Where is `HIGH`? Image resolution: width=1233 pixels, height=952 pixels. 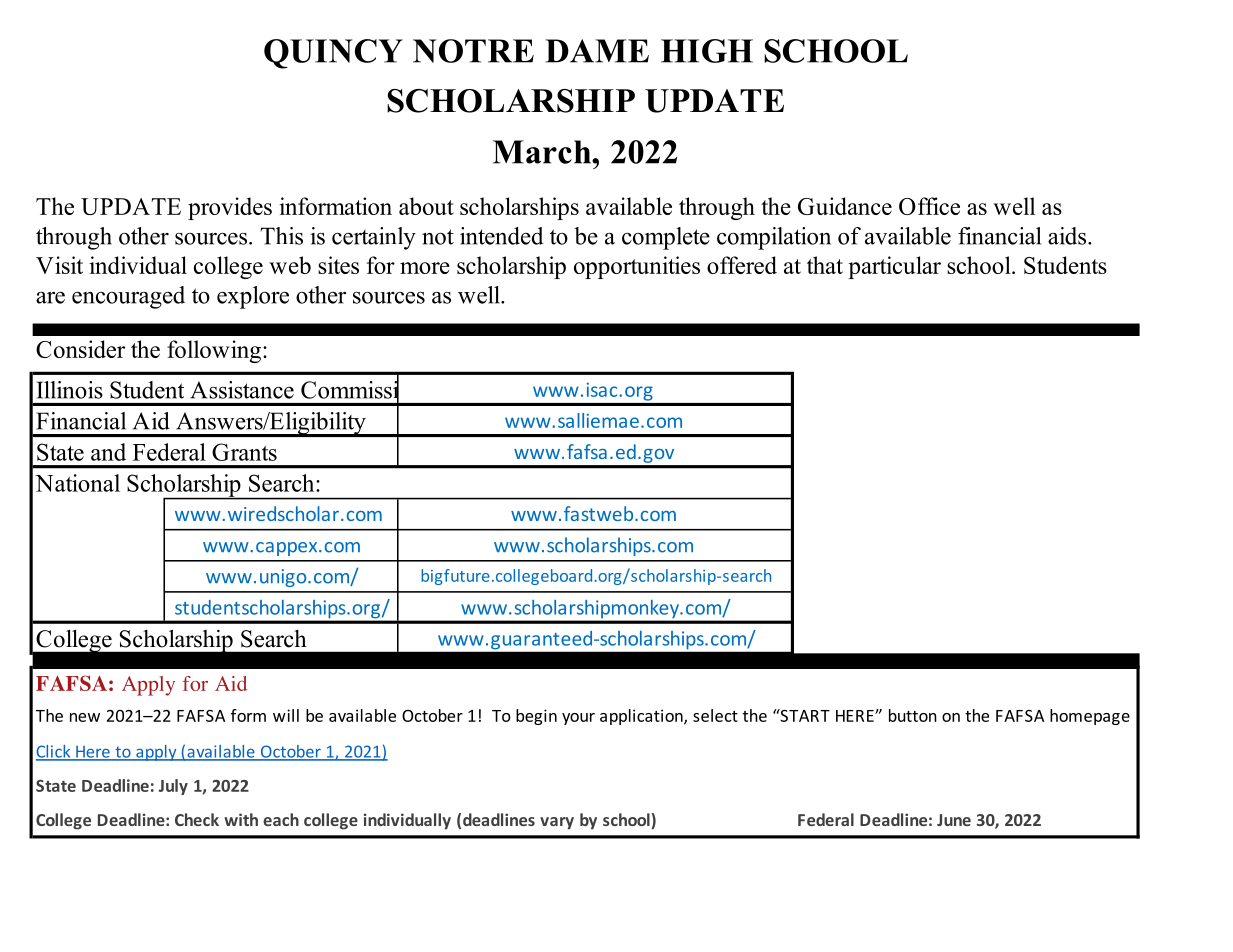
HIGH is located at coordinates (707, 51).
